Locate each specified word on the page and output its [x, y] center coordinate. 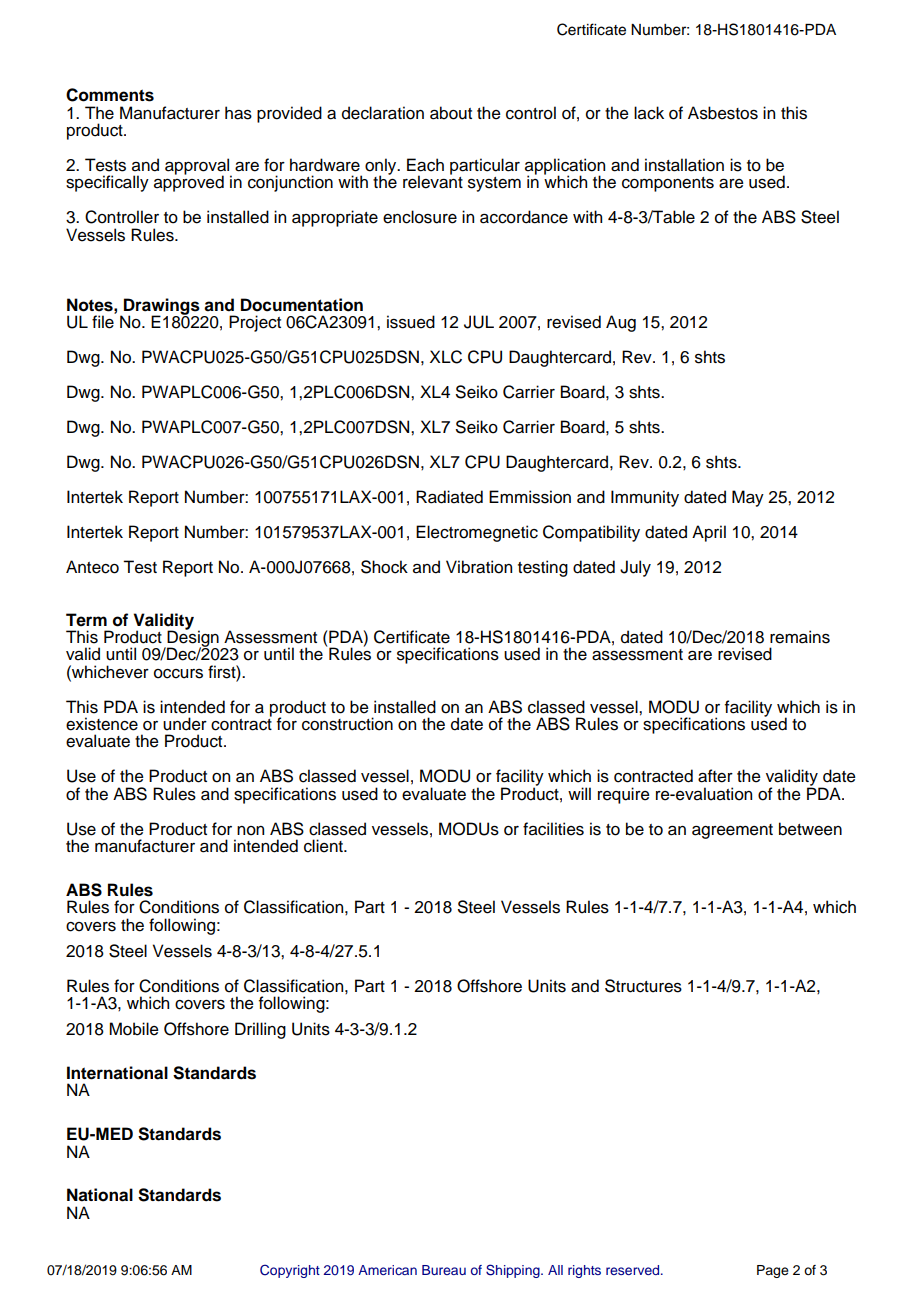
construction [347, 724]
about [451, 113]
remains [800, 637]
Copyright [290, 1271]
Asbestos [723, 113]
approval [198, 167]
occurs [178, 674]
